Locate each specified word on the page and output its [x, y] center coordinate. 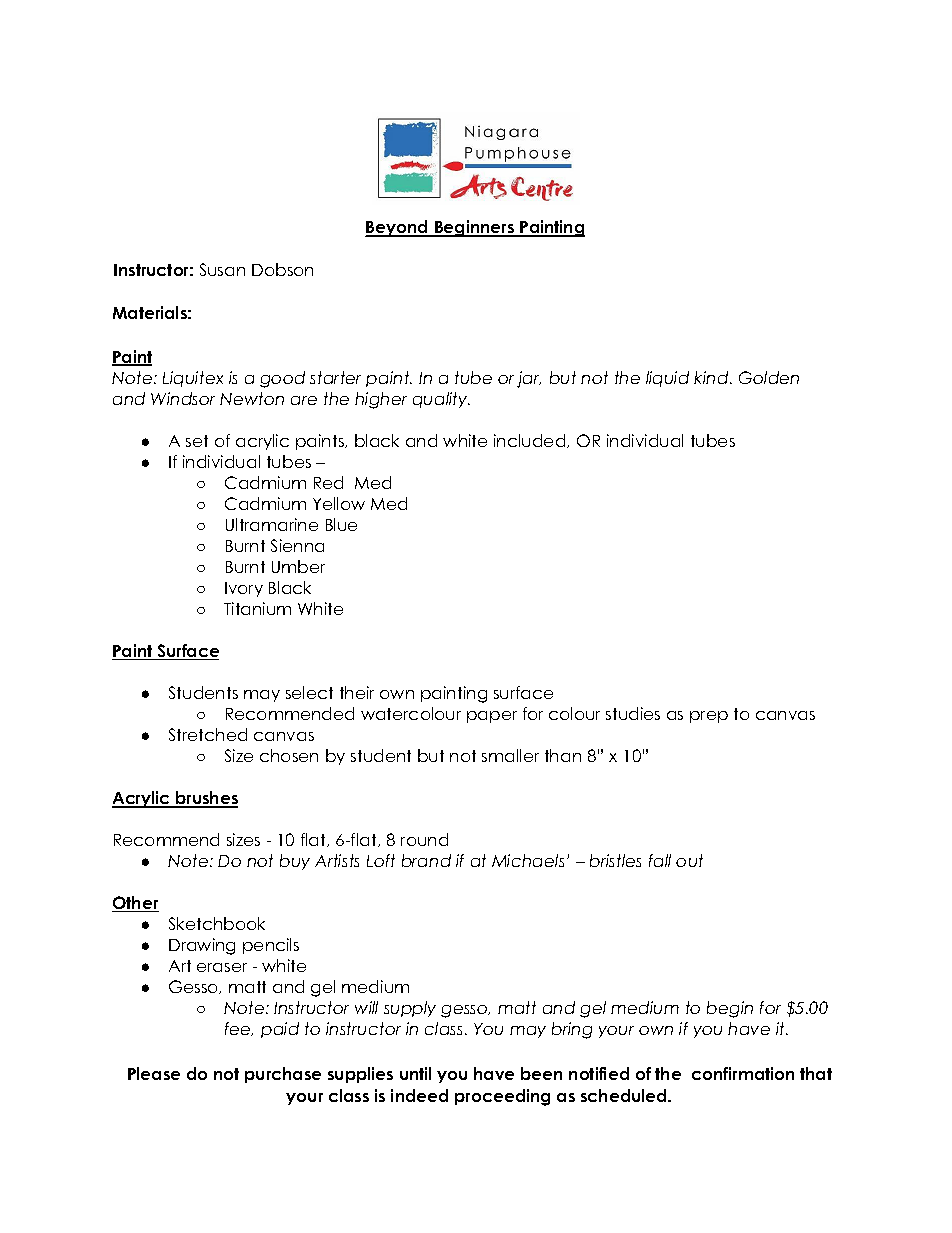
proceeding [502, 1097]
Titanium [257, 608]
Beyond [398, 228]
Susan [222, 269]
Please [154, 1073]
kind [712, 377]
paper [492, 717]
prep [709, 717]
